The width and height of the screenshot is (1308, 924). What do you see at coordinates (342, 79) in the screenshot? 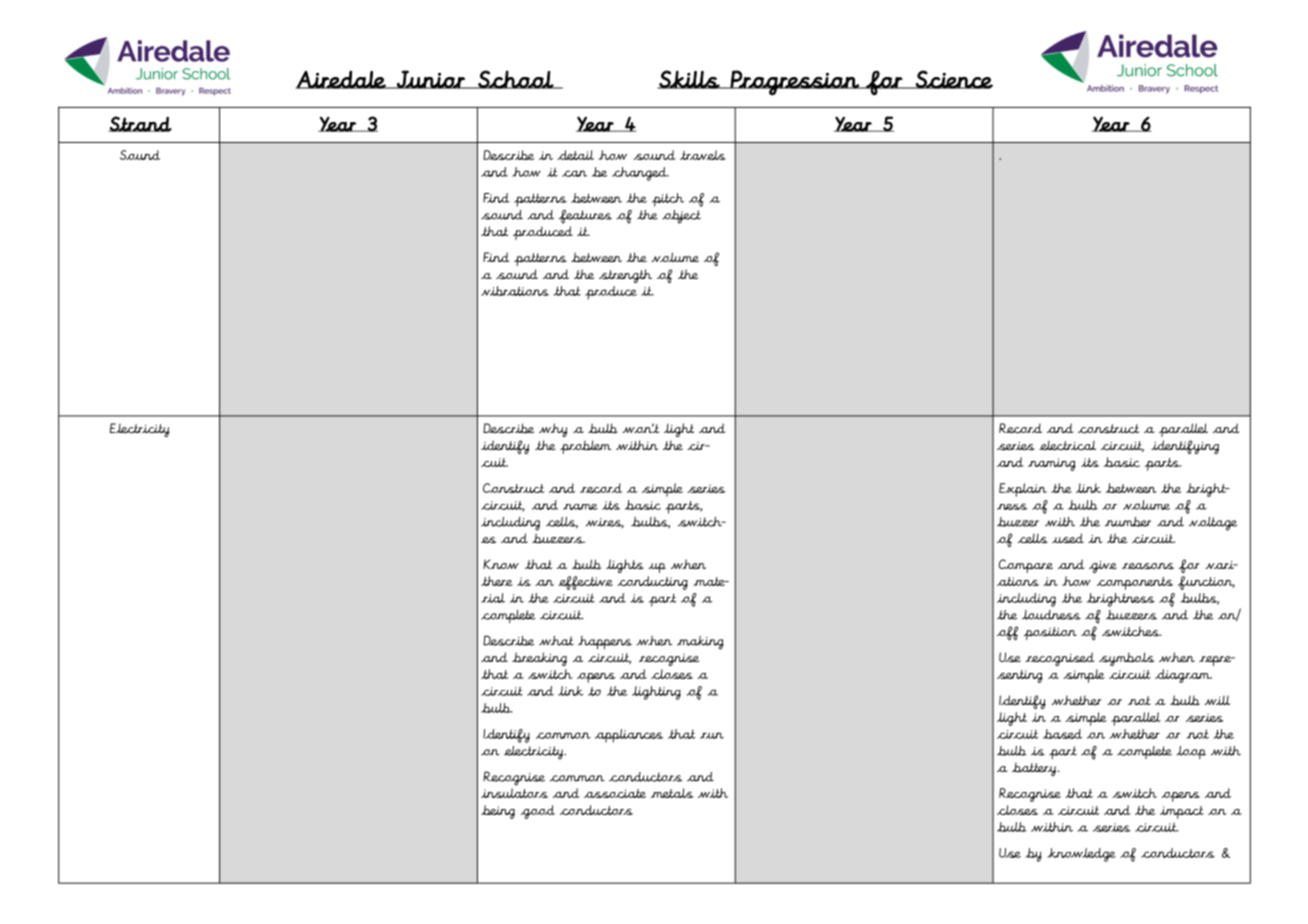
I see `Airedale` at bounding box center [342, 79].
